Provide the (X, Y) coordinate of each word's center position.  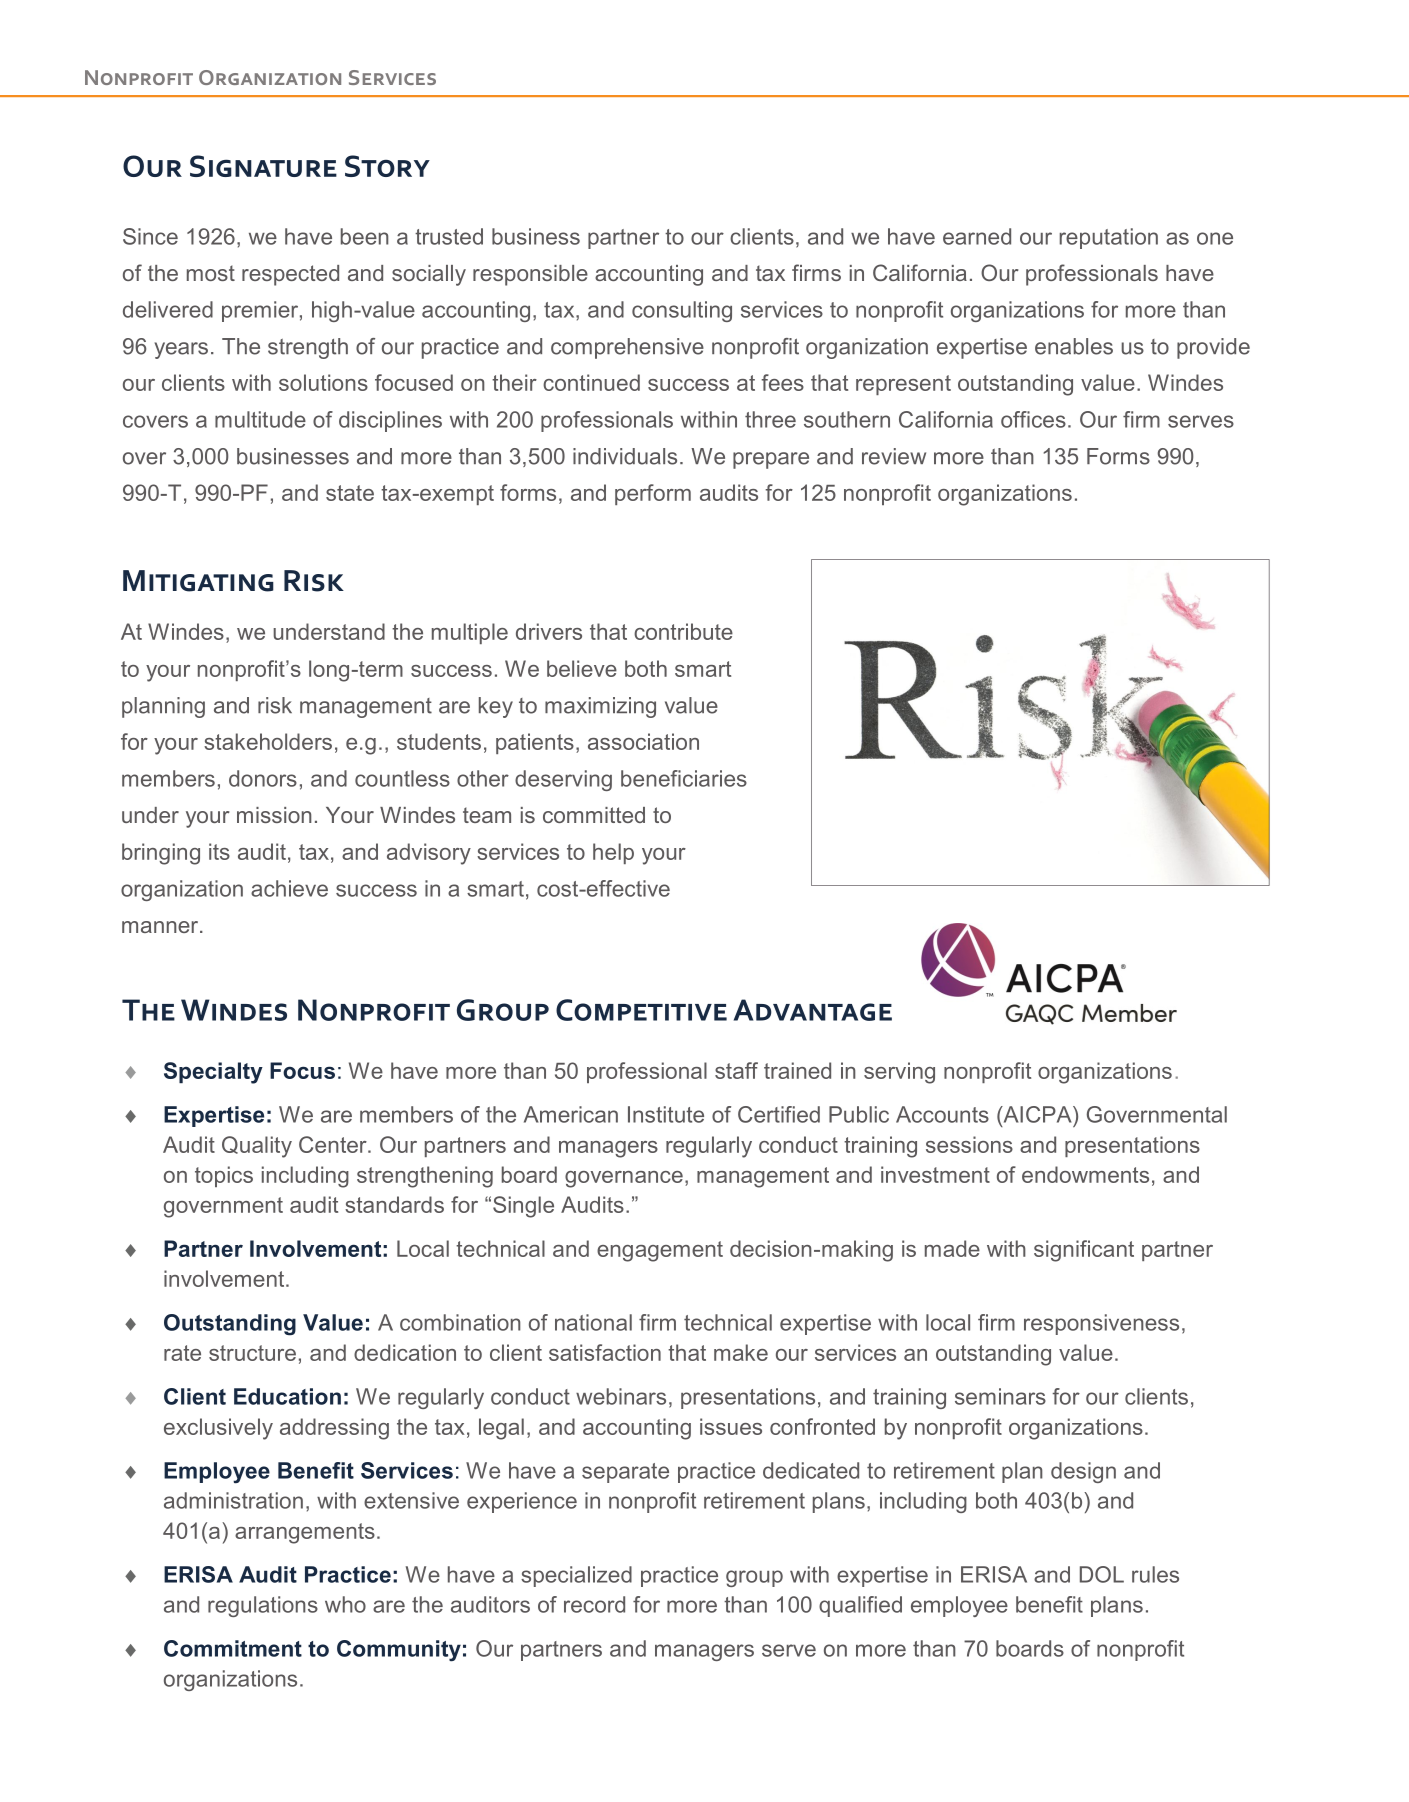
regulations (263, 1606)
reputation (1109, 238)
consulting (682, 311)
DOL (1102, 1574)
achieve (289, 888)
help (613, 853)
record (594, 1604)
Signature (263, 166)
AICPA (1037, 1114)
